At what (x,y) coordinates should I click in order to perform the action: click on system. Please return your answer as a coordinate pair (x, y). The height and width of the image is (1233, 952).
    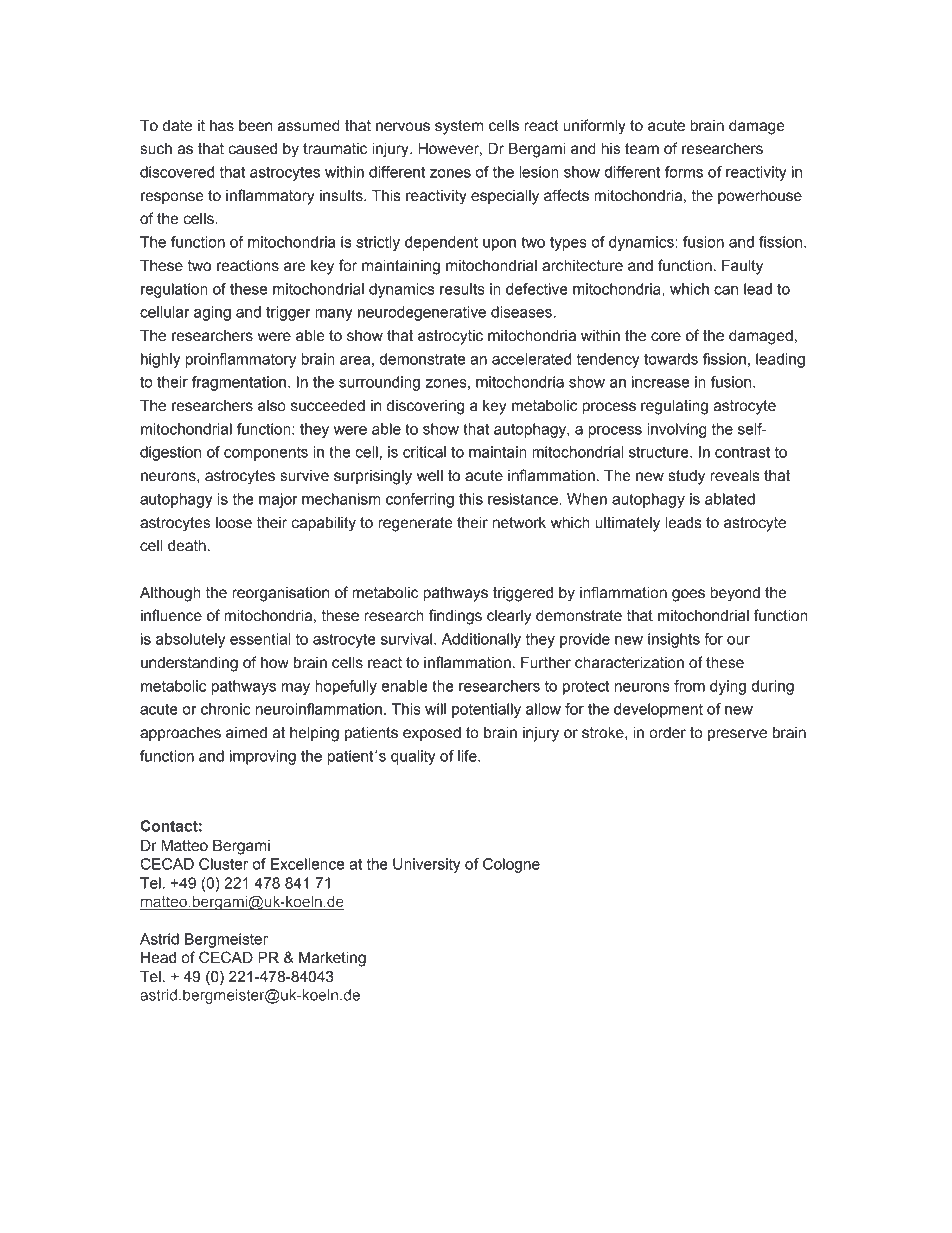
    Looking at the image, I should click on (459, 127).
